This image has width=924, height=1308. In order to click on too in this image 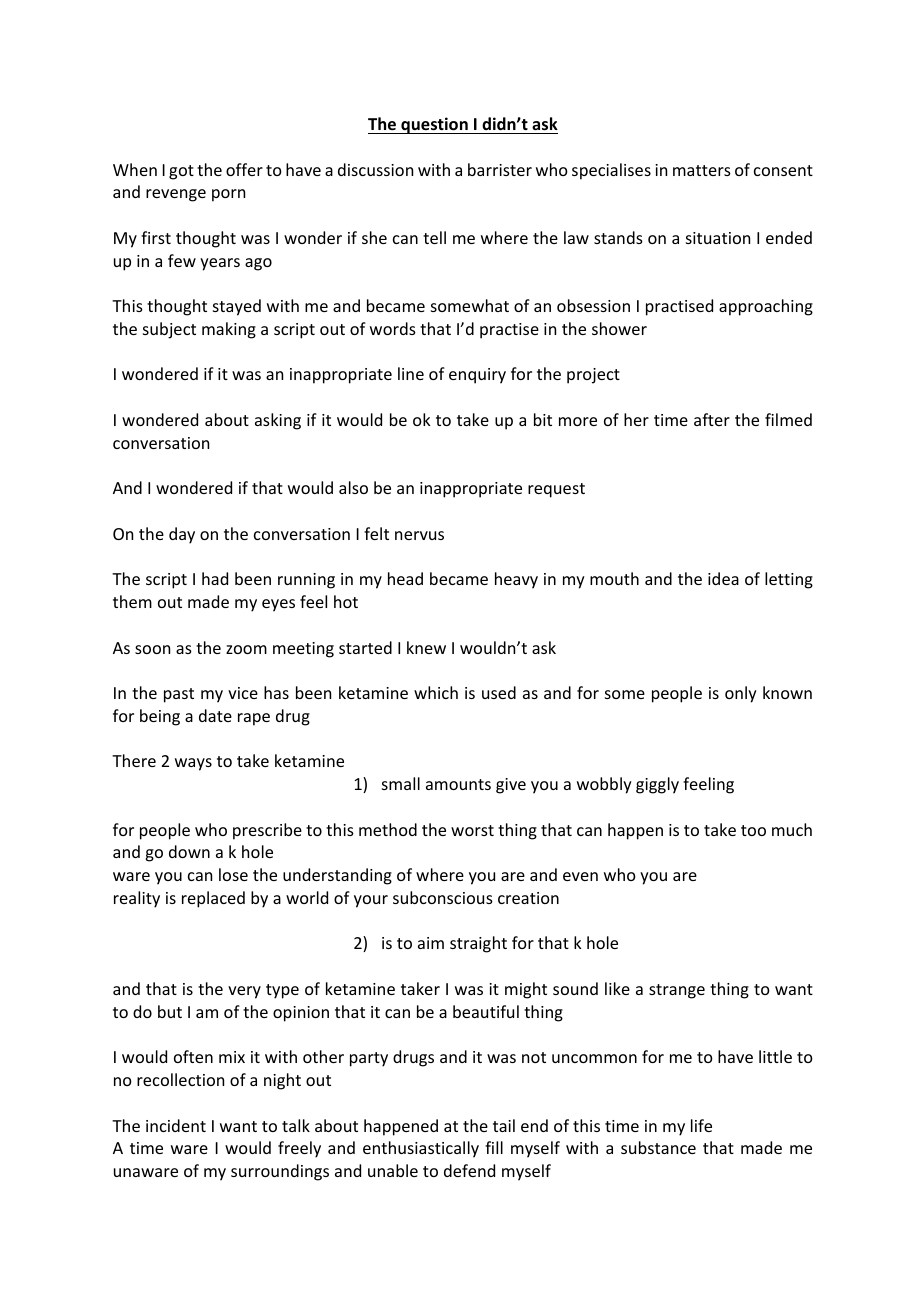, I will do `click(753, 830)`.
